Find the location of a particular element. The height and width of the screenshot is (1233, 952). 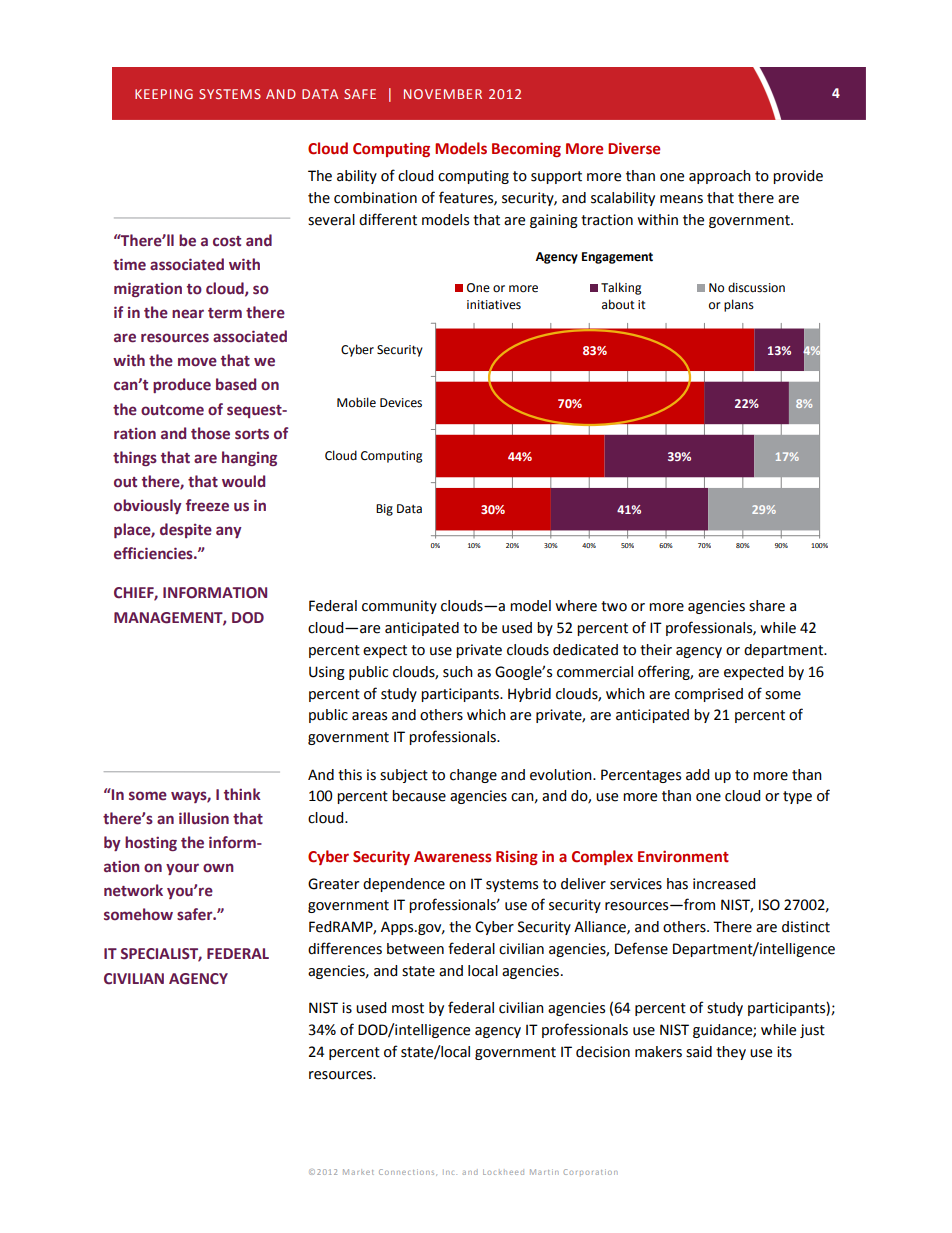

any is located at coordinates (229, 532).
